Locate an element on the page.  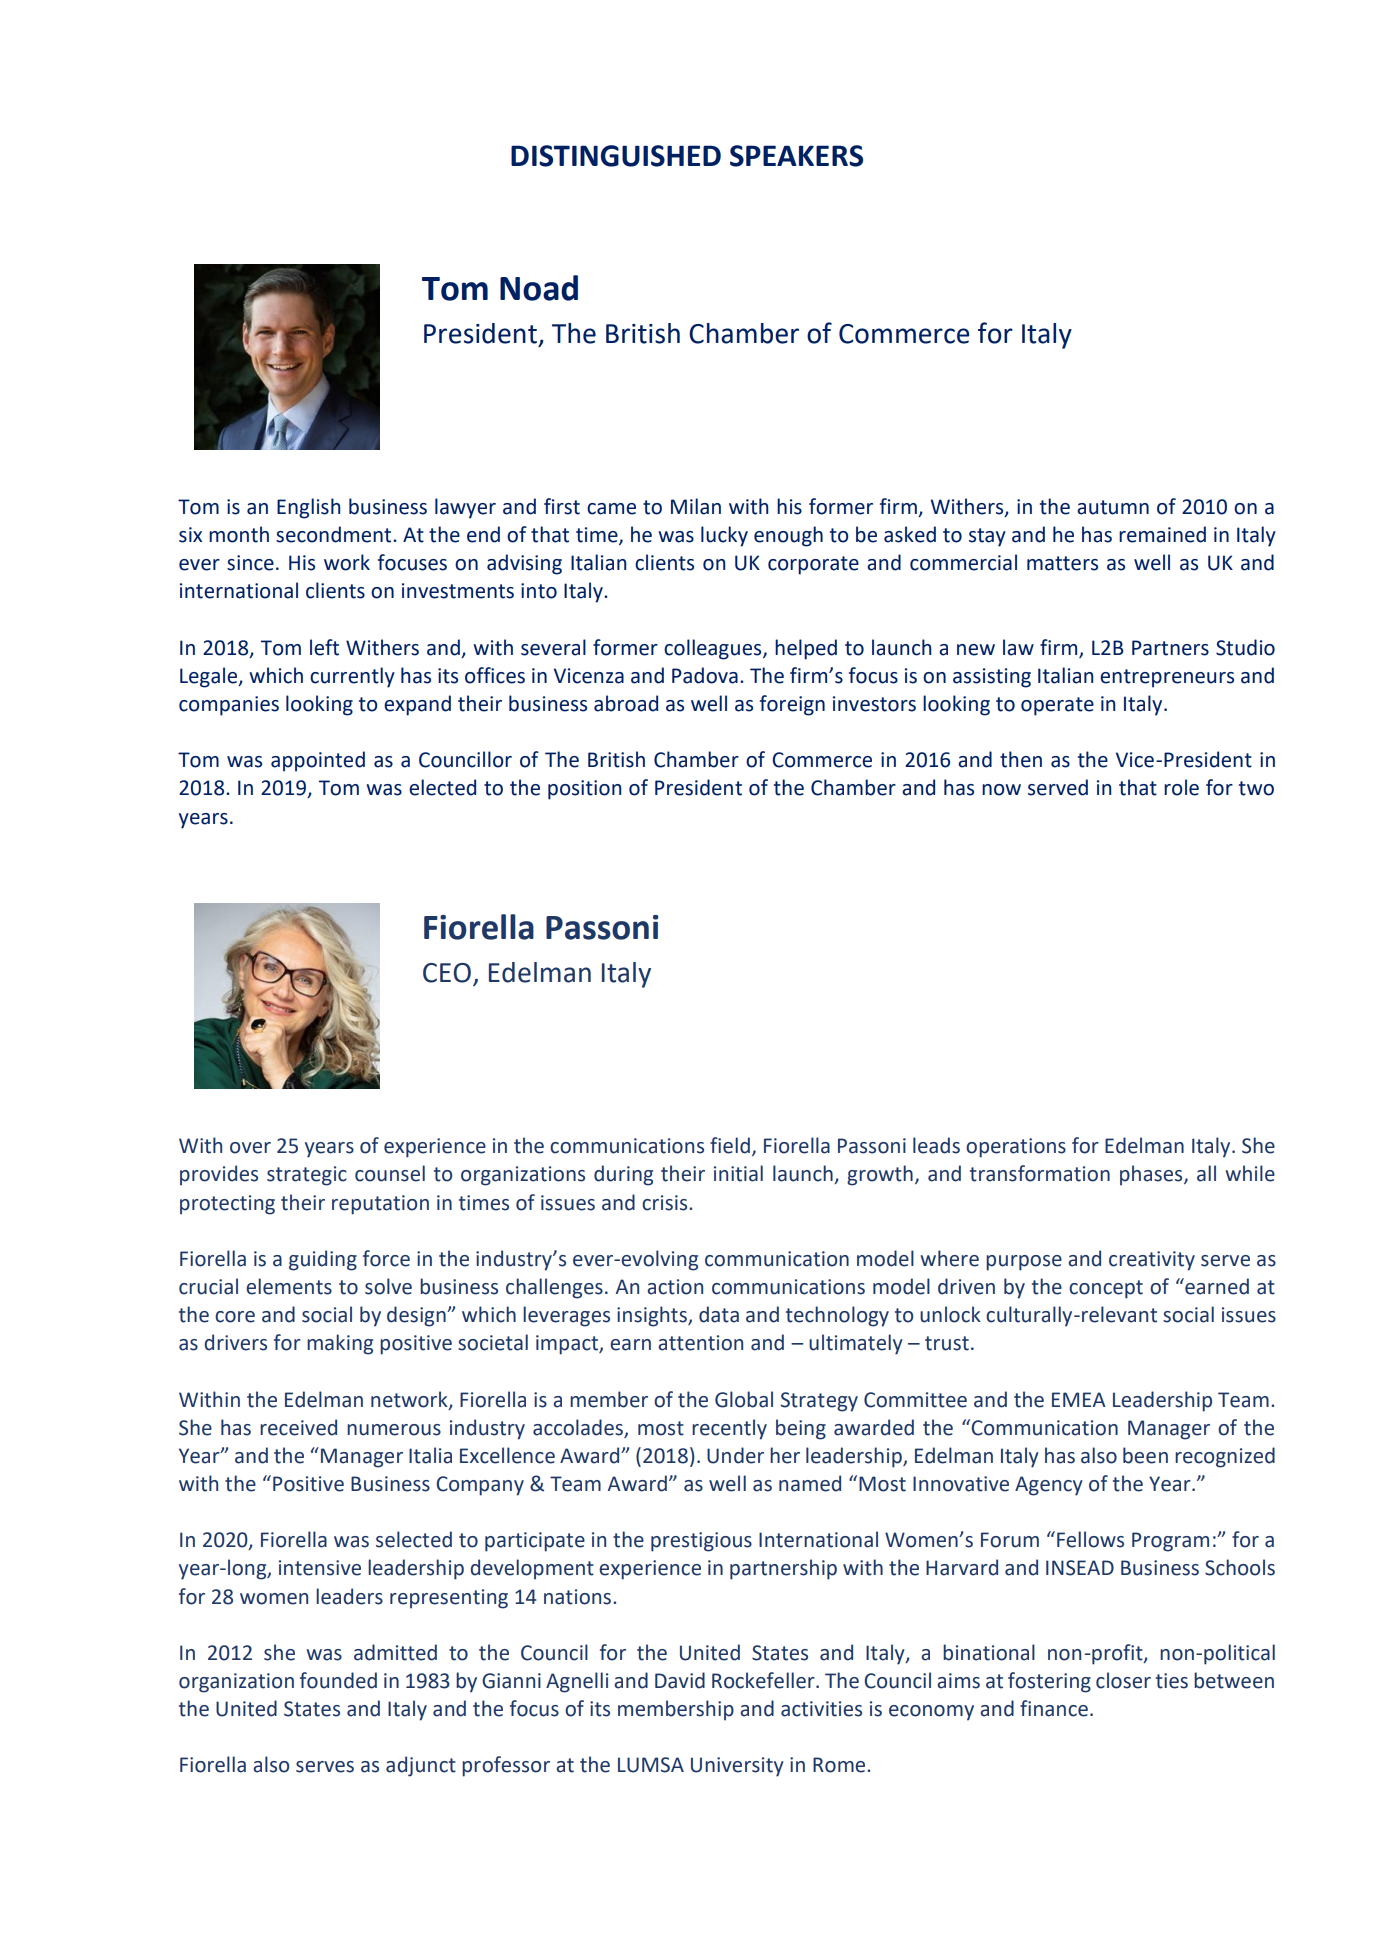
founded is located at coordinates (338, 1680).
